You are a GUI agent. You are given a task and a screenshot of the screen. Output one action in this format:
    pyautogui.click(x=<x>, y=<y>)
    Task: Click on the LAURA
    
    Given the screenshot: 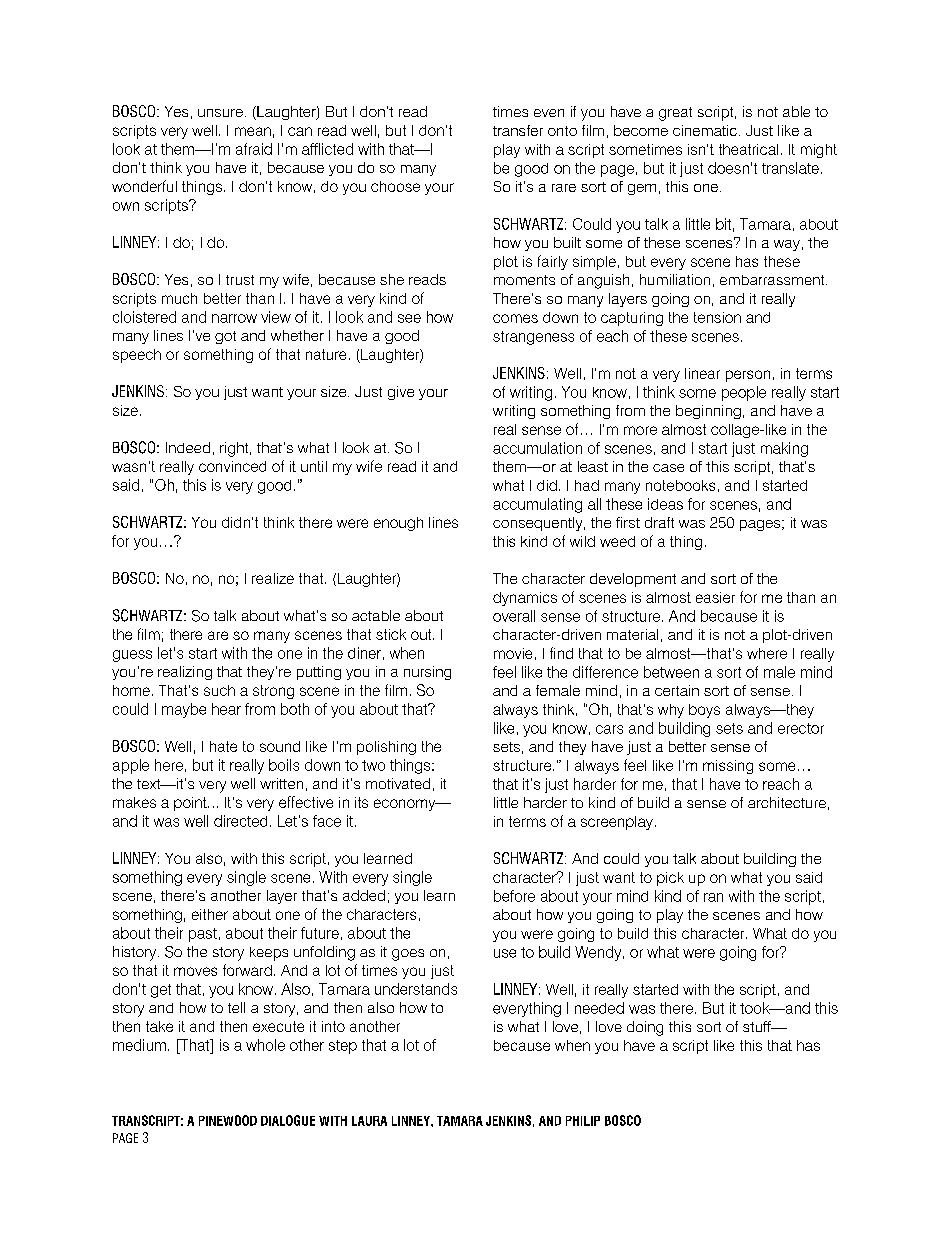 What is the action you would take?
    pyautogui.click(x=369, y=1121)
